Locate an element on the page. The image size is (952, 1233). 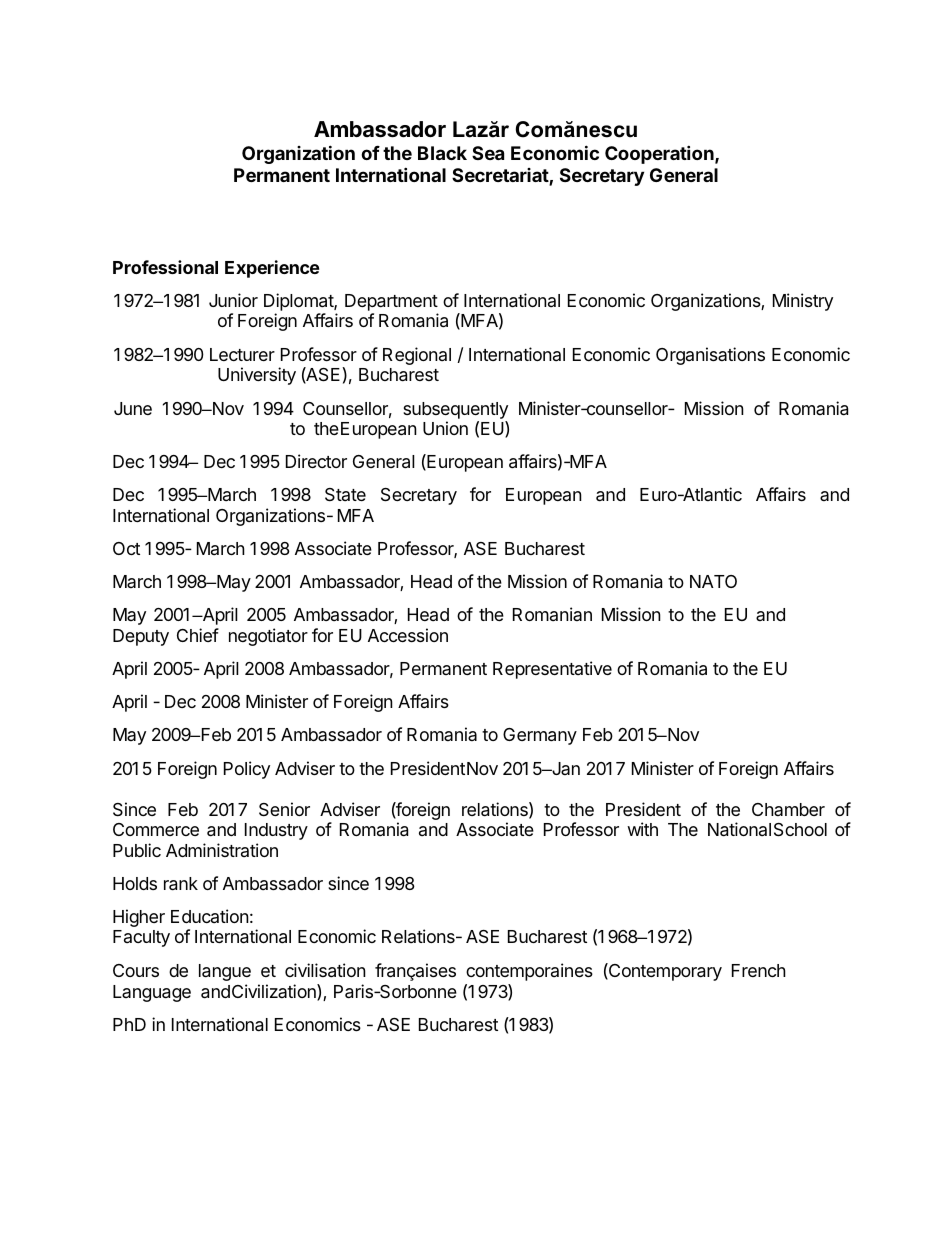
Union is located at coordinates (445, 428).
